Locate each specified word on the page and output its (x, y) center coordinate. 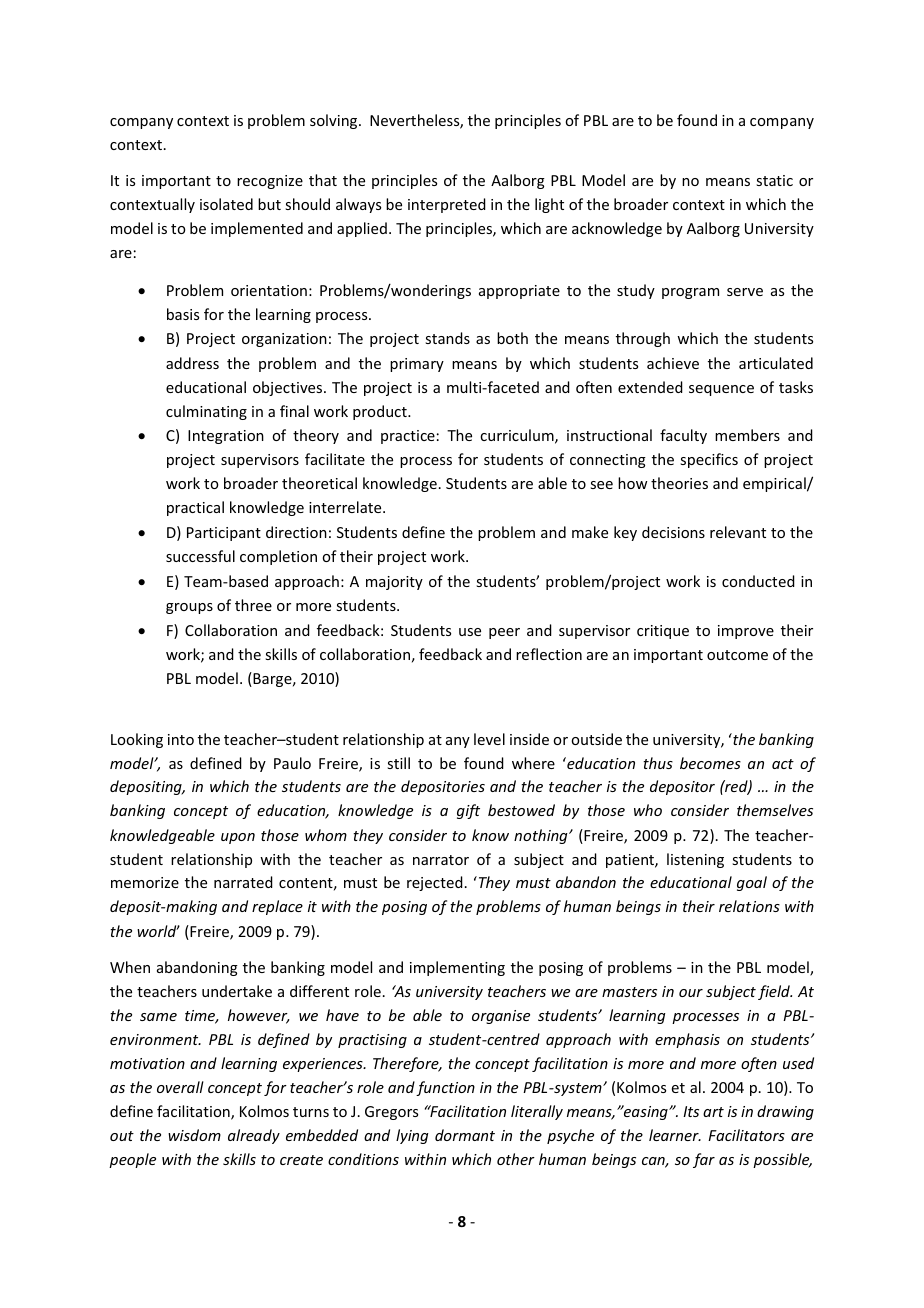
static (774, 180)
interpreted (447, 205)
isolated (226, 204)
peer (504, 633)
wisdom (194, 1135)
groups (189, 608)
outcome (737, 655)
